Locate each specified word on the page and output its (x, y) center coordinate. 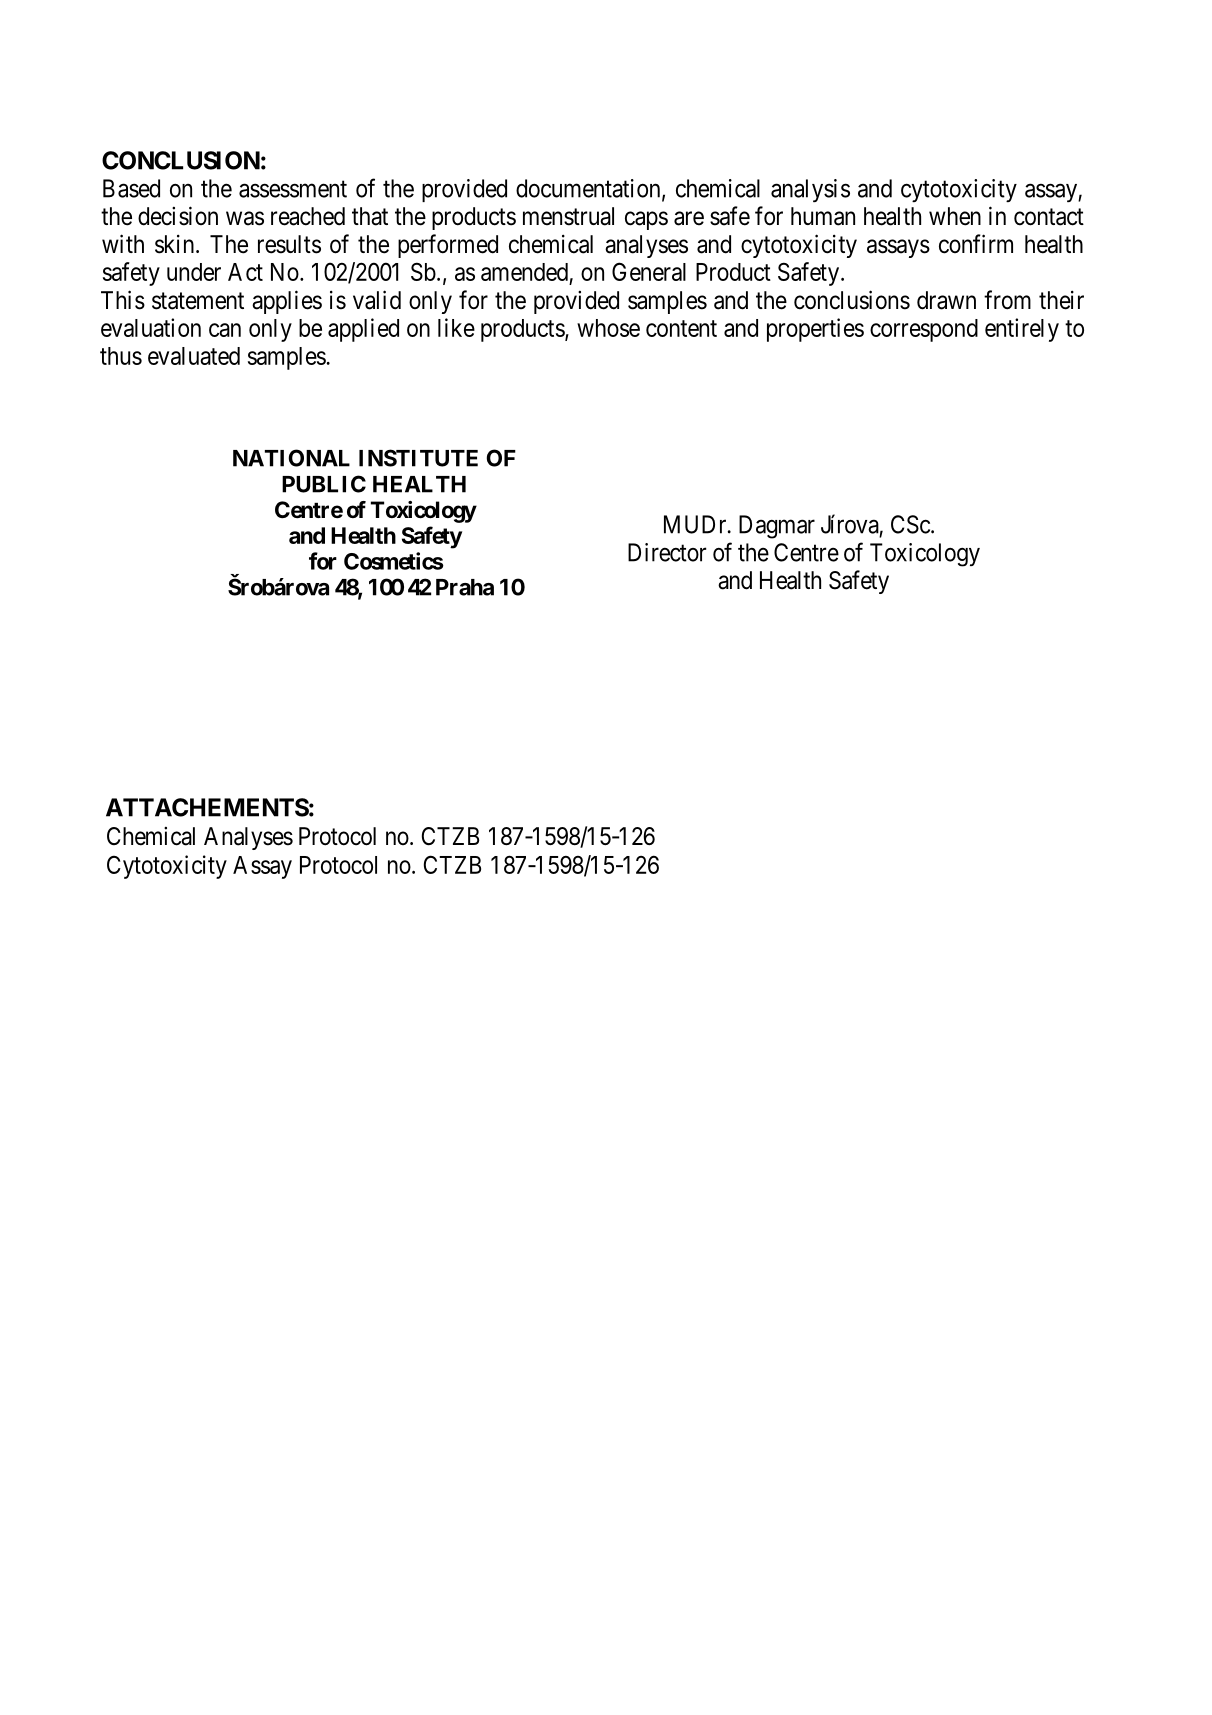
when (955, 216)
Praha (465, 587)
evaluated (194, 356)
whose (608, 328)
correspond (924, 330)
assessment (293, 189)
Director (667, 552)
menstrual (568, 216)
